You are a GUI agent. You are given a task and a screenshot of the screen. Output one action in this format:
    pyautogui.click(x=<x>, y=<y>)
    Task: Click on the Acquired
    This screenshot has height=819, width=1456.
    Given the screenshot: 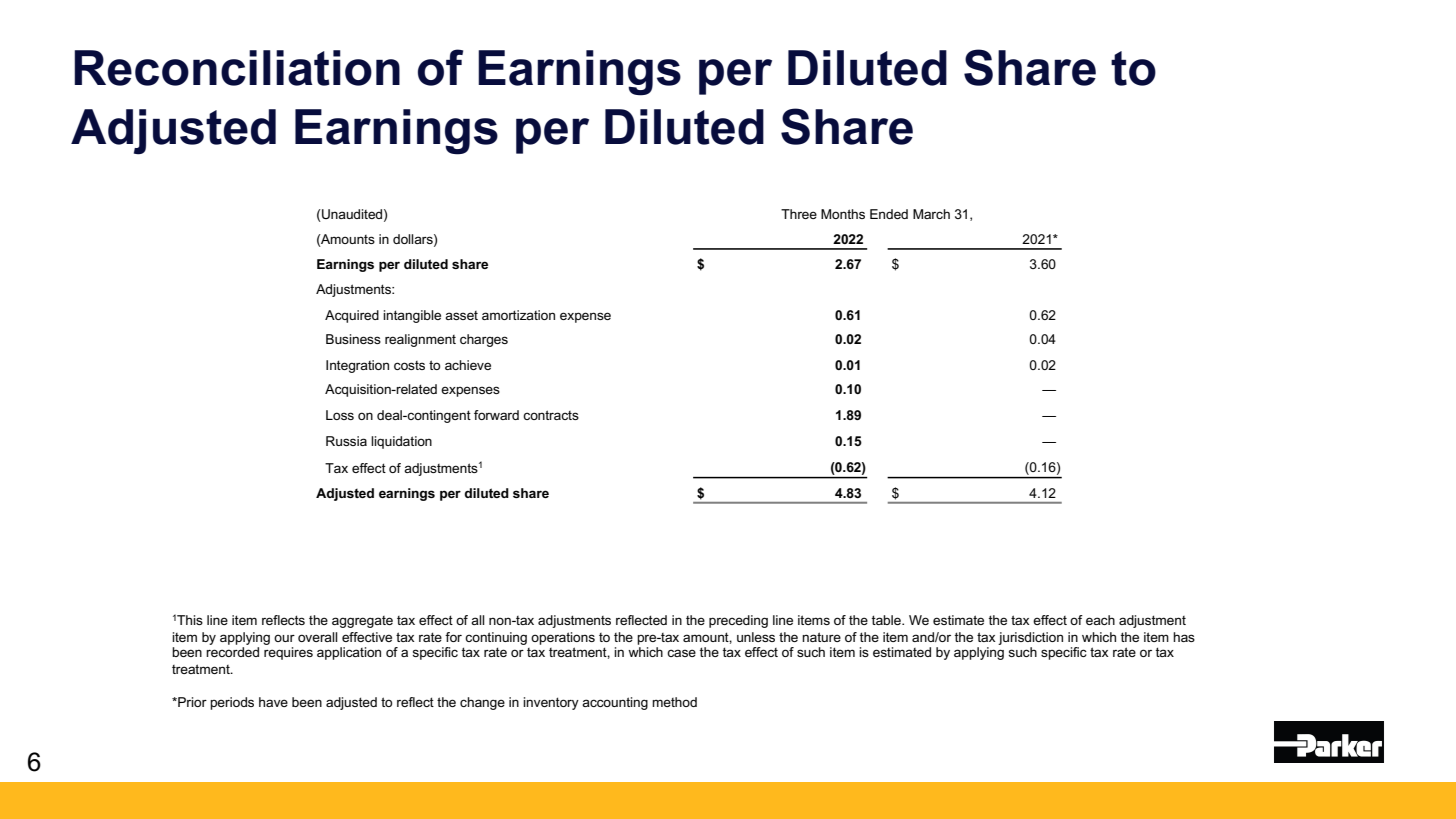 What is the action you would take?
    pyautogui.click(x=352, y=316)
